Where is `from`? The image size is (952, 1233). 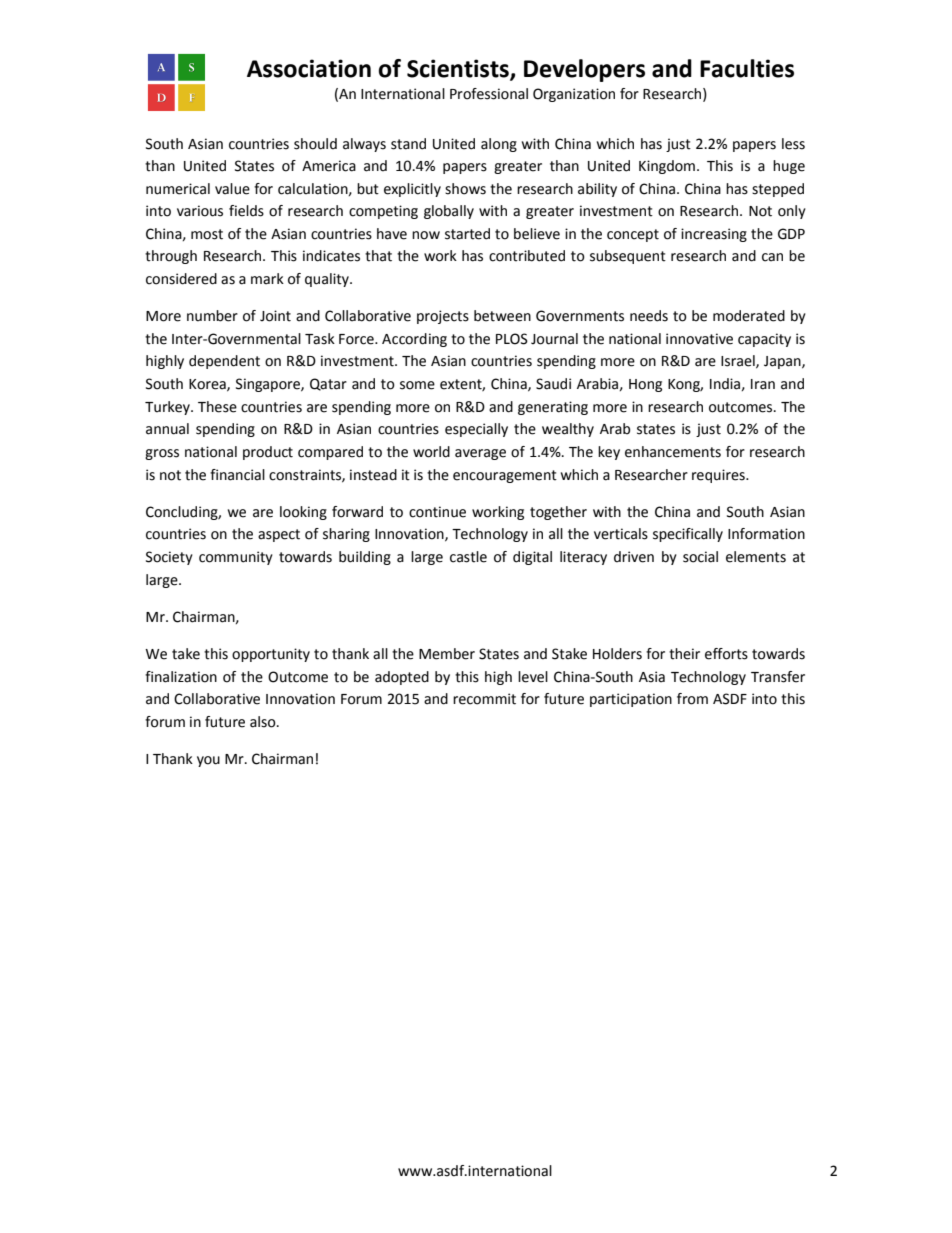 from is located at coordinates (692, 699).
